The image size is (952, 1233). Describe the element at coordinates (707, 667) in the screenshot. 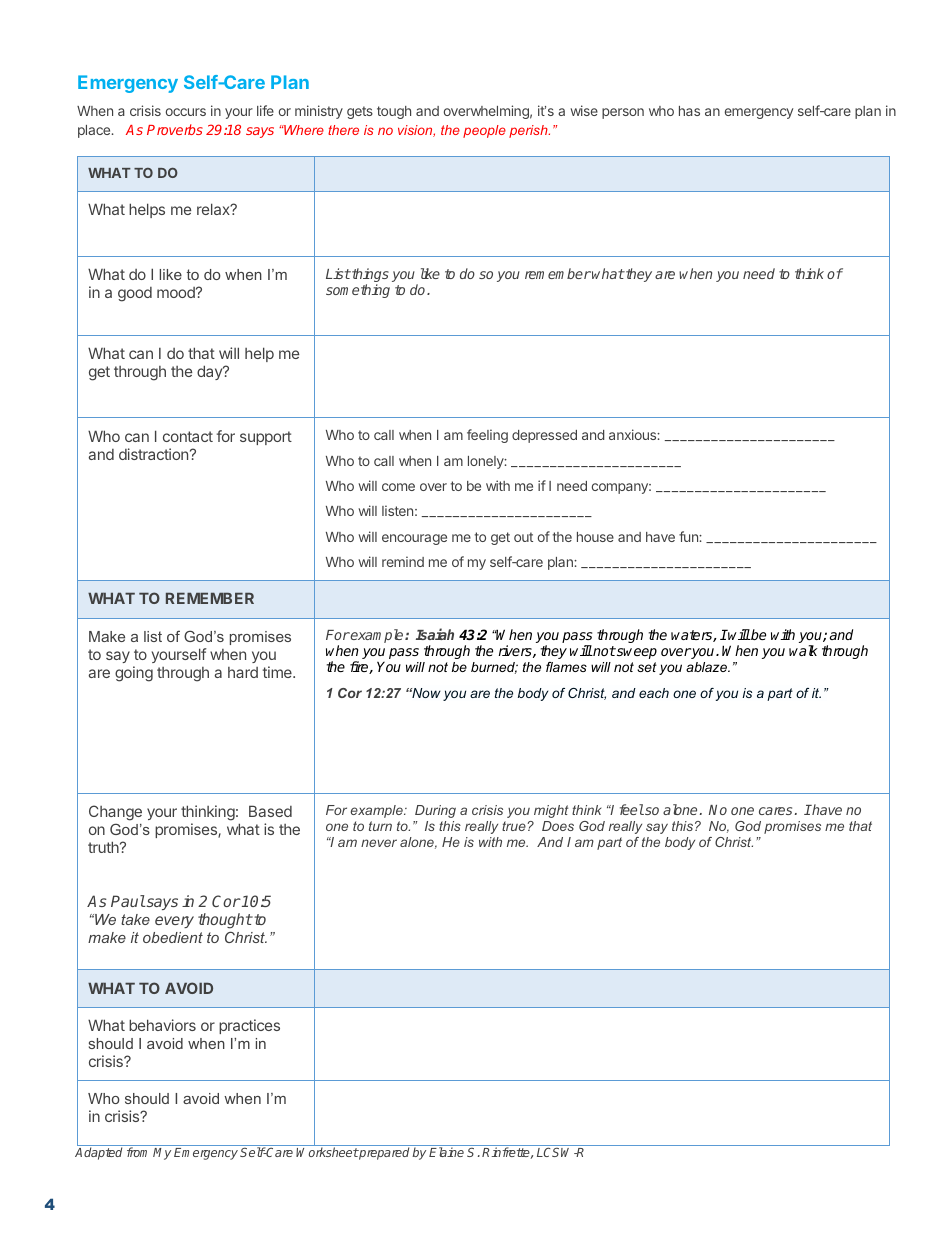

I see `ablaze` at that location.
